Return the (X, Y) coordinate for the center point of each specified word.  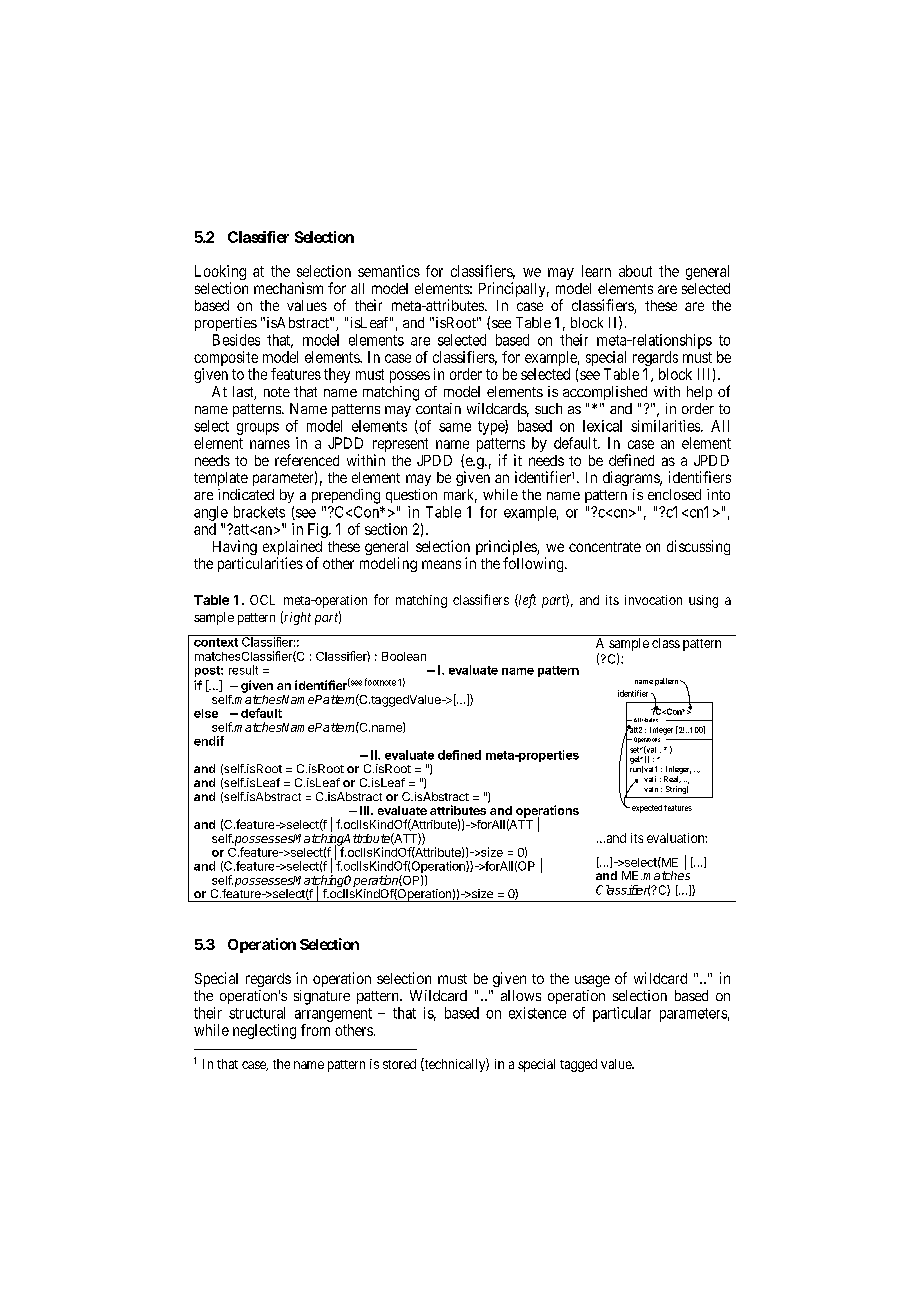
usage (592, 981)
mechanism (288, 288)
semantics (389, 271)
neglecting (264, 1031)
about (635, 271)
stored (399, 1064)
